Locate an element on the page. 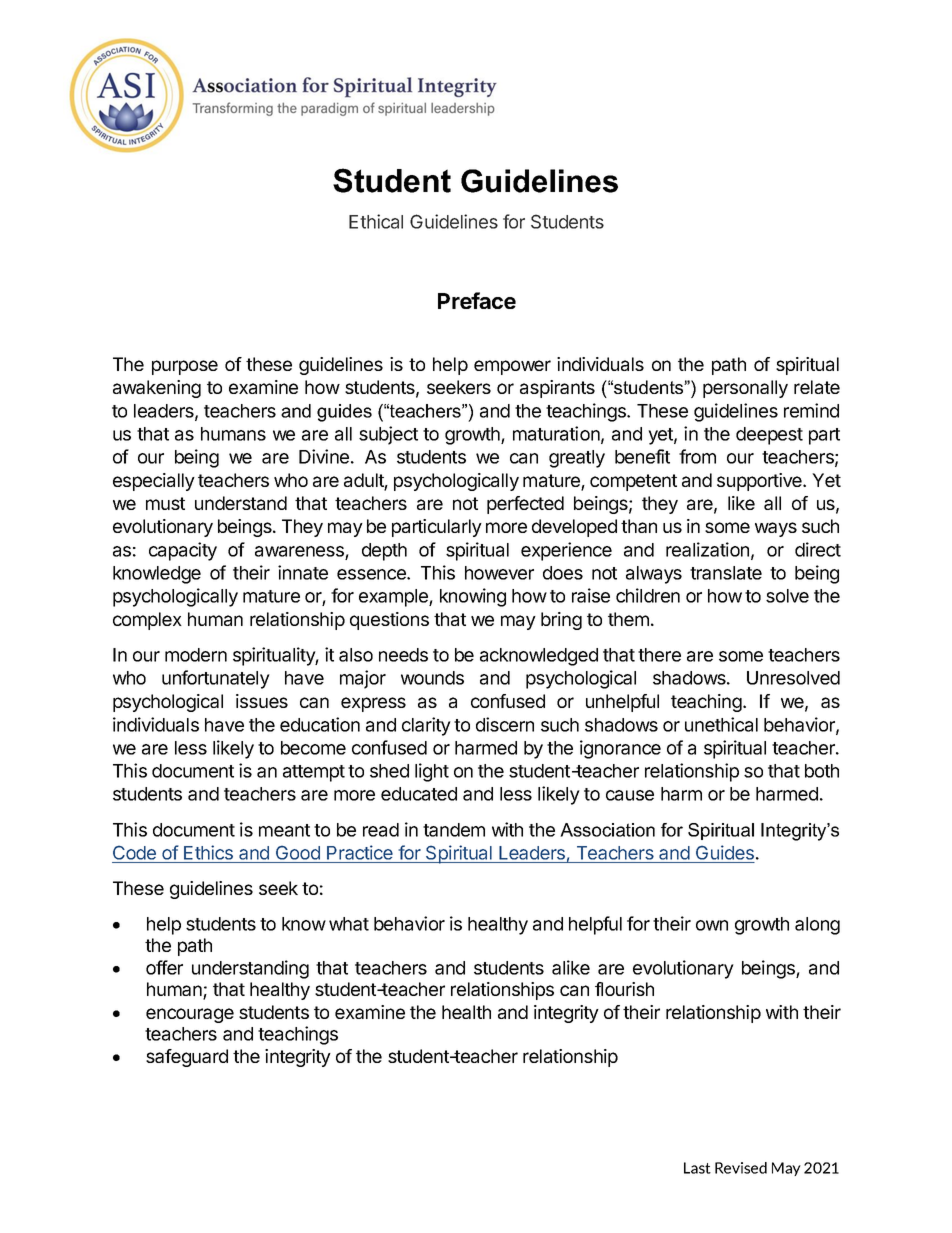  translate is located at coordinates (726, 573).
